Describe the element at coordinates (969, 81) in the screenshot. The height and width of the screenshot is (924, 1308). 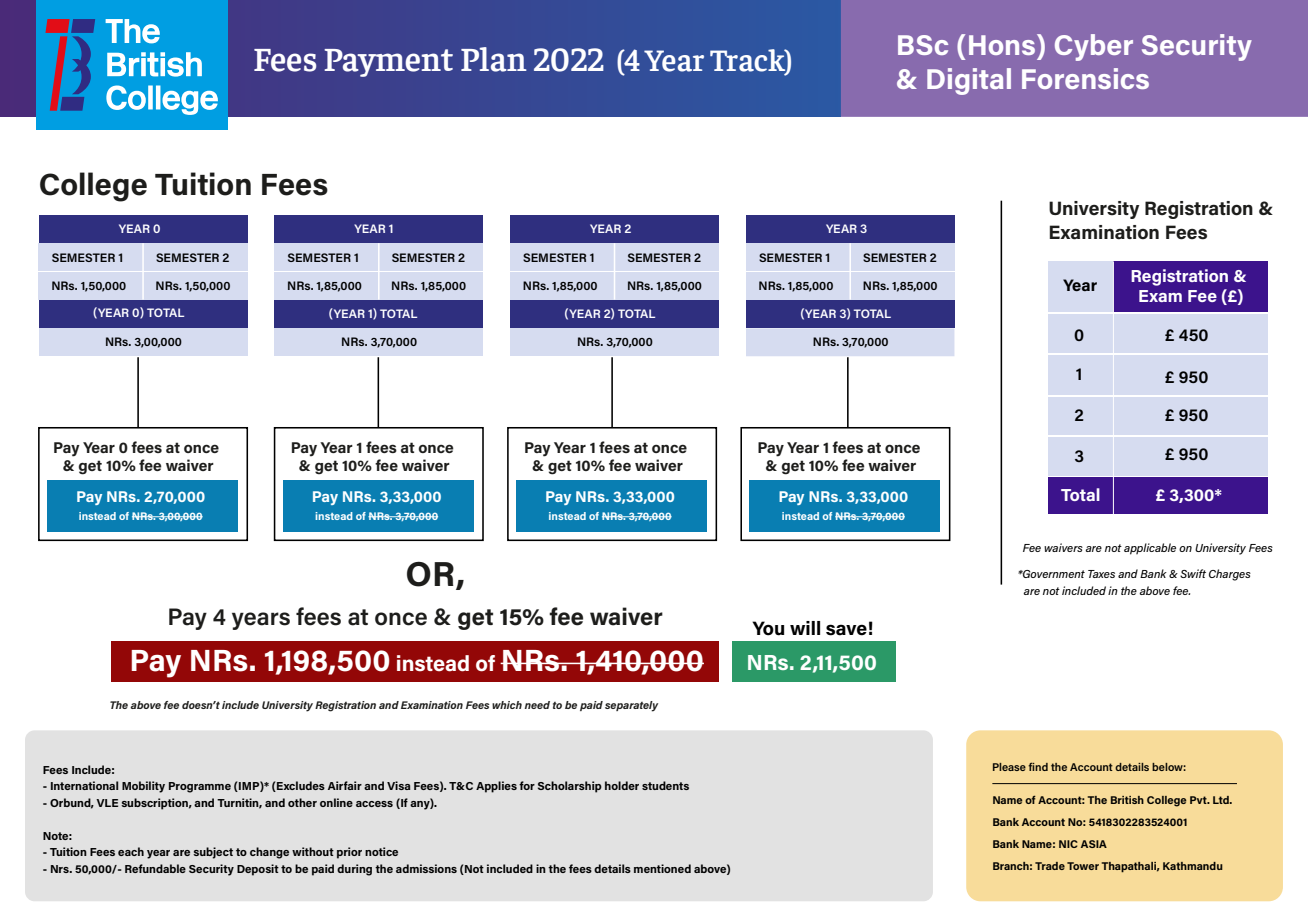
I see `Digital` at that location.
